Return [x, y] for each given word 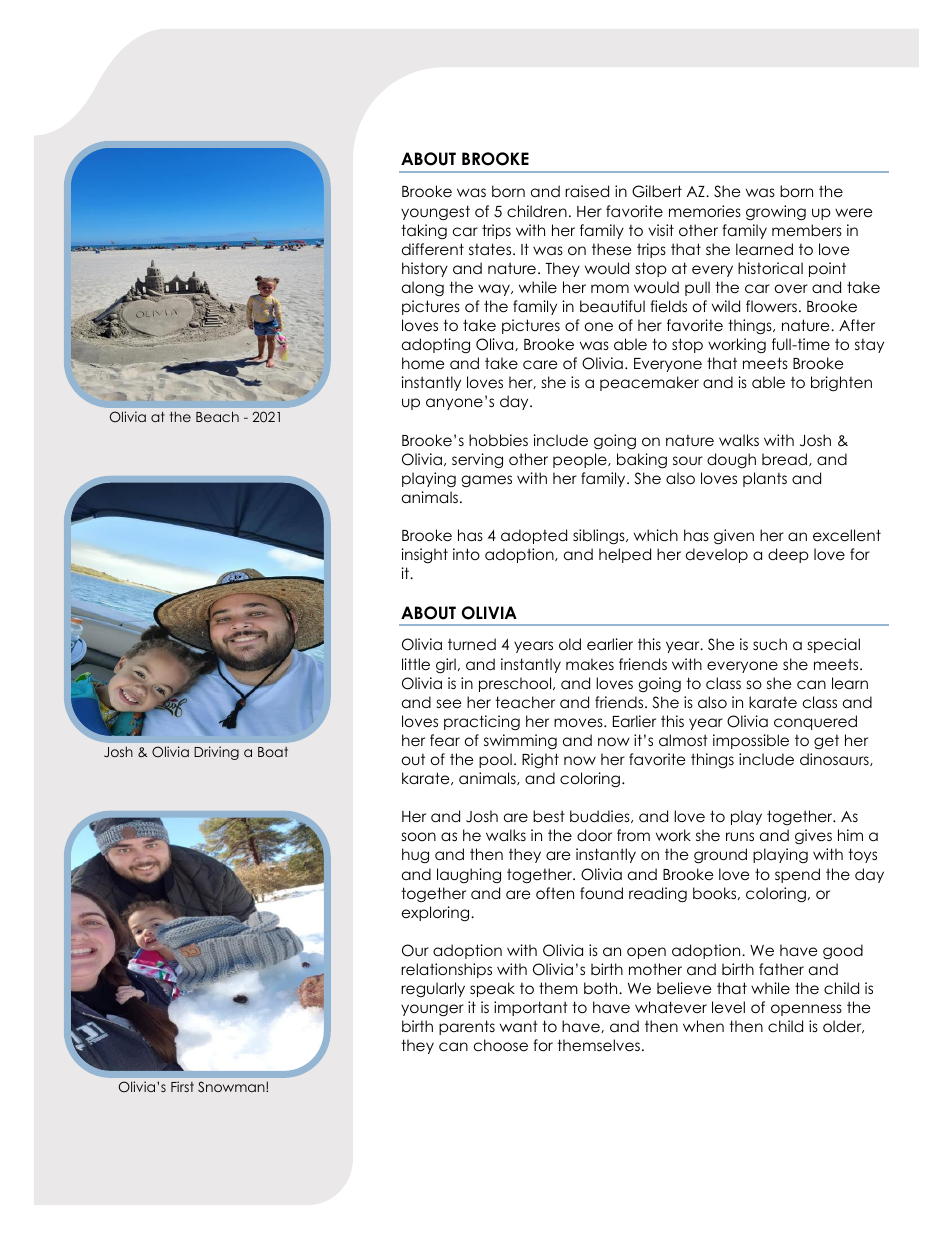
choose [501, 1045]
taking [424, 232]
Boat [273, 752]
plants [765, 479]
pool [495, 760]
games [486, 481]
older [843, 1026]
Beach [217, 416]
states [491, 249]
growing [776, 213]
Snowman [232, 1086]
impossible [751, 741]
